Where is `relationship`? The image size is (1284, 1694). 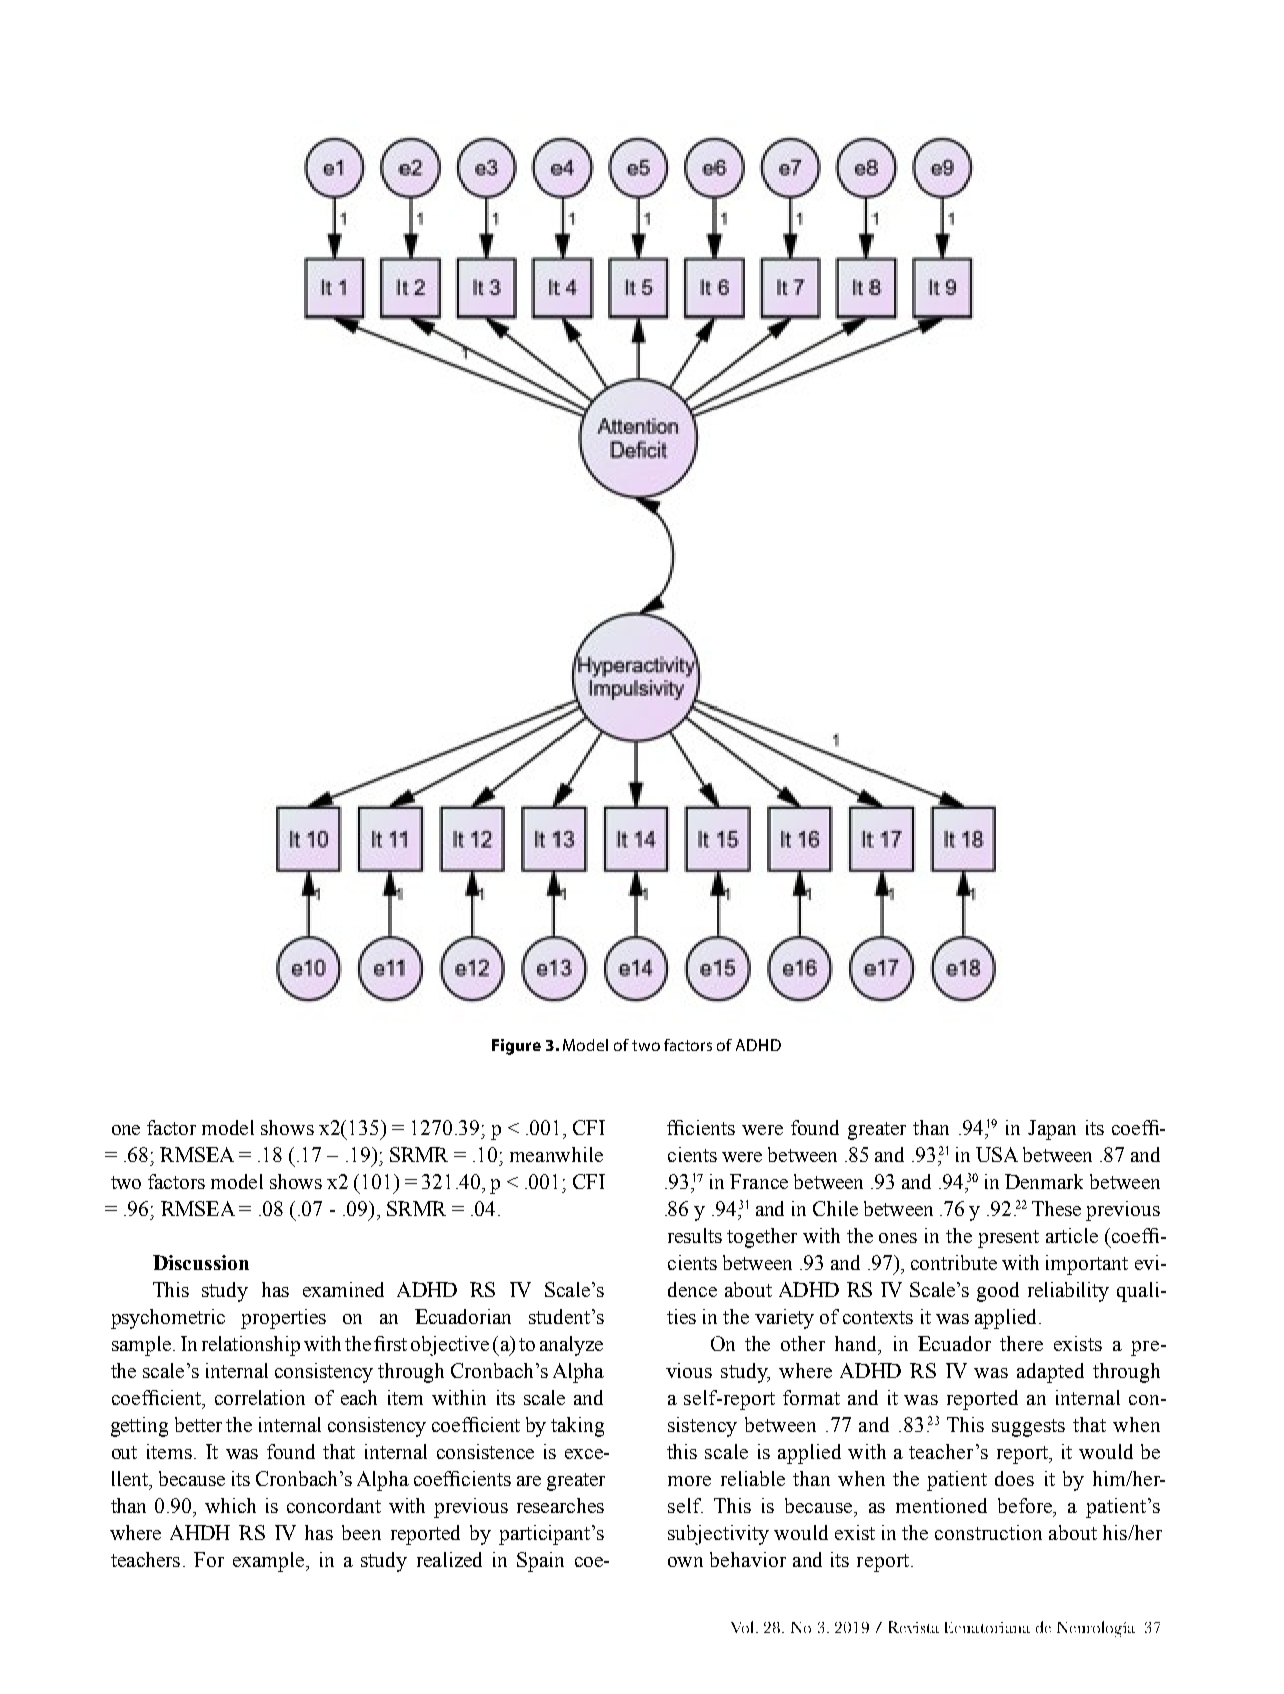
relationship is located at coordinates (251, 1346).
